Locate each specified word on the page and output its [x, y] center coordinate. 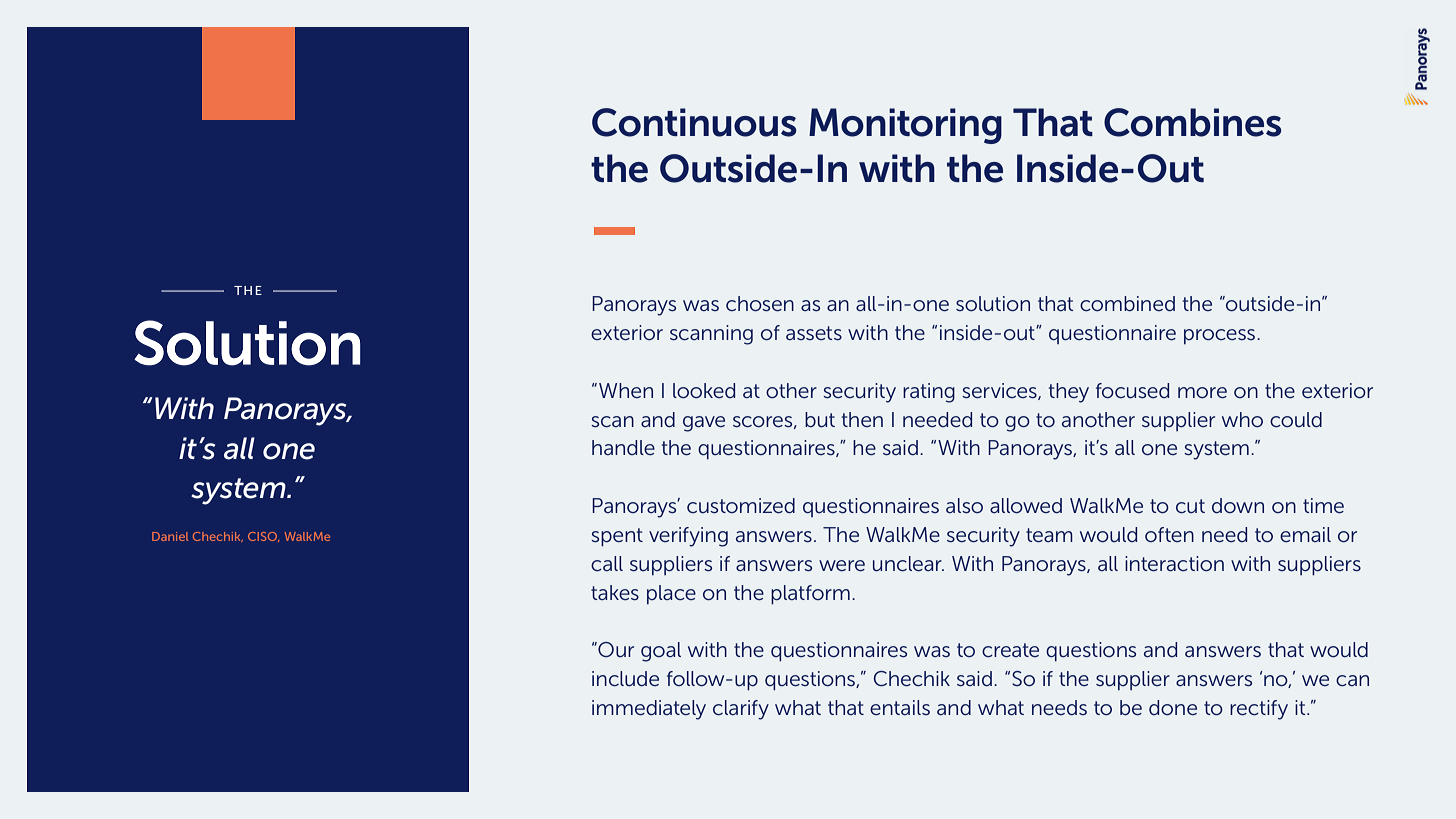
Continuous [694, 122]
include [625, 679]
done [1173, 707]
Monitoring [905, 126]
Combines [1193, 122]
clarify [741, 710]
